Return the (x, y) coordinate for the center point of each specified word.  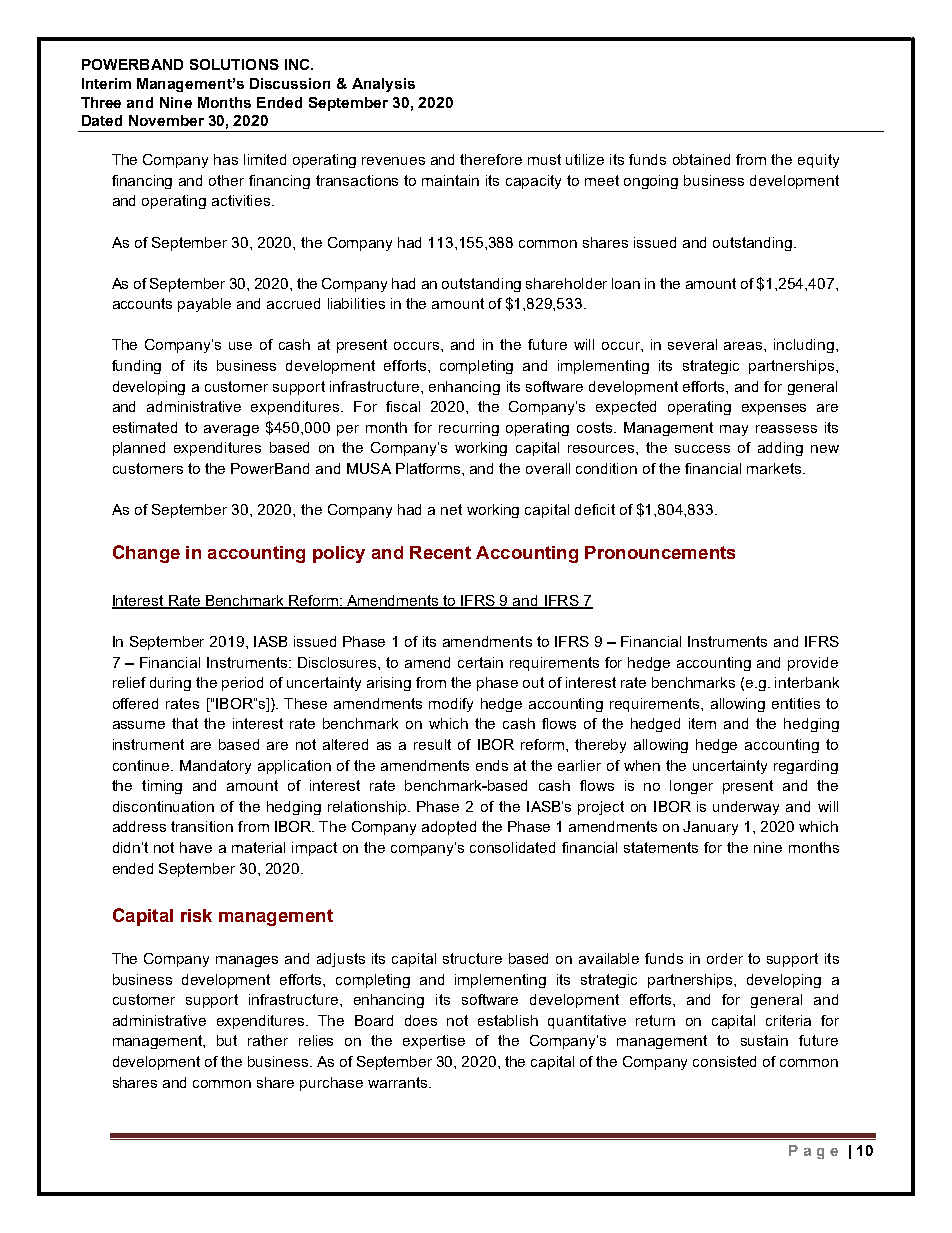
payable (204, 305)
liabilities (356, 303)
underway (746, 808)
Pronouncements (660, 552)
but (227, 1040)
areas (744, 346)
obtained (701, 159)
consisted (724, 1061)
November (166, 120)
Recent (440, 552)
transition (202, 826)
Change (146, 554)
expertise (434, 1042)
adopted (449, 828)
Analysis (383, 85)
